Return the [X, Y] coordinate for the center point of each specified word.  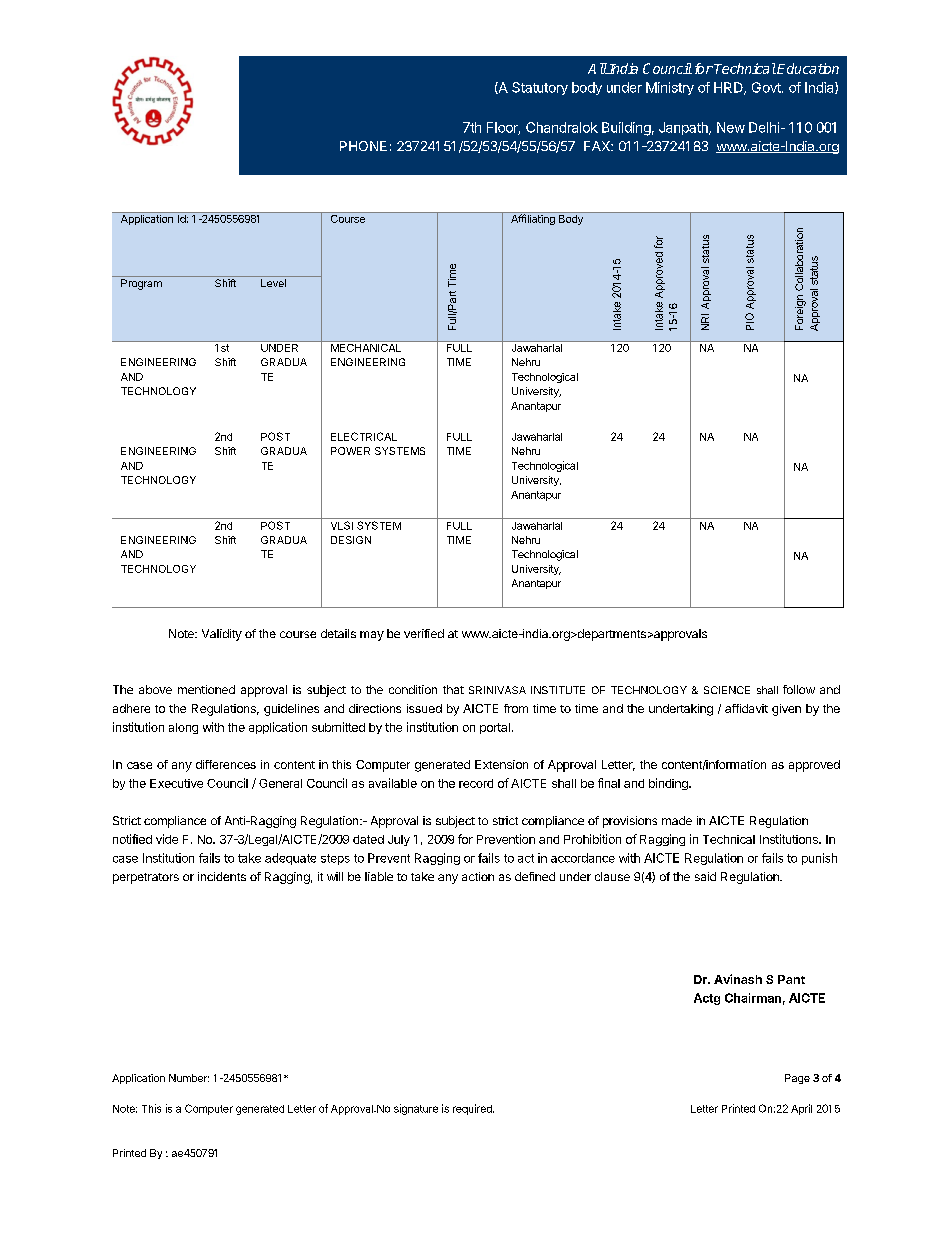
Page [797, 1079]
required [473, 1109]
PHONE [363, 146]
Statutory [540, 88]
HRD [729, 88]
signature [416, 1109]
